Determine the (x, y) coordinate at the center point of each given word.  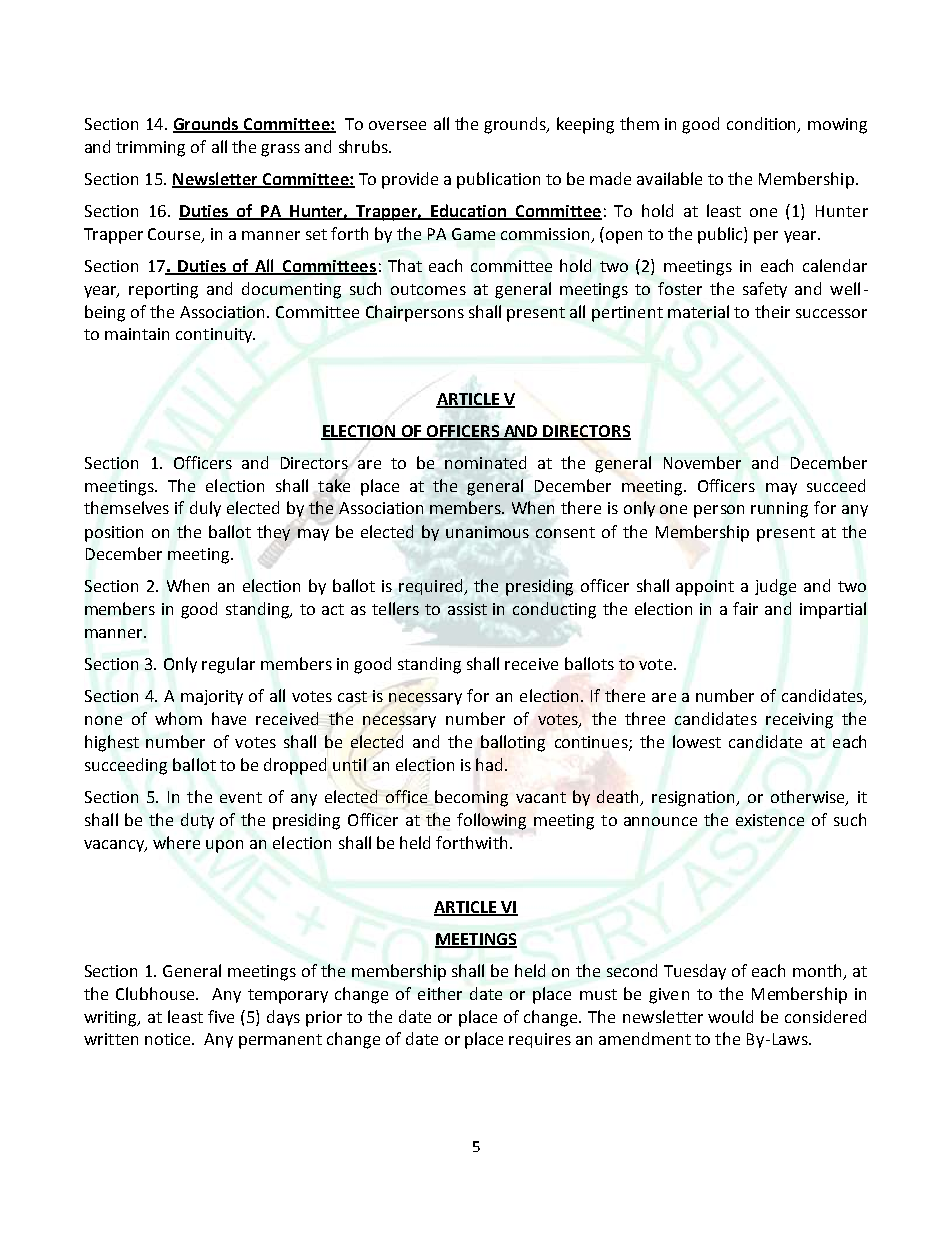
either (440, 993)
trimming (150, 149)
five (221, 1016)
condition (763, 124)
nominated (485, 462)
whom (178, 718)
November (702, 462)
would (730, 1016)
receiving (799, 721)
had (489, 764)
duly (205, 509)
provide (410, 180)
